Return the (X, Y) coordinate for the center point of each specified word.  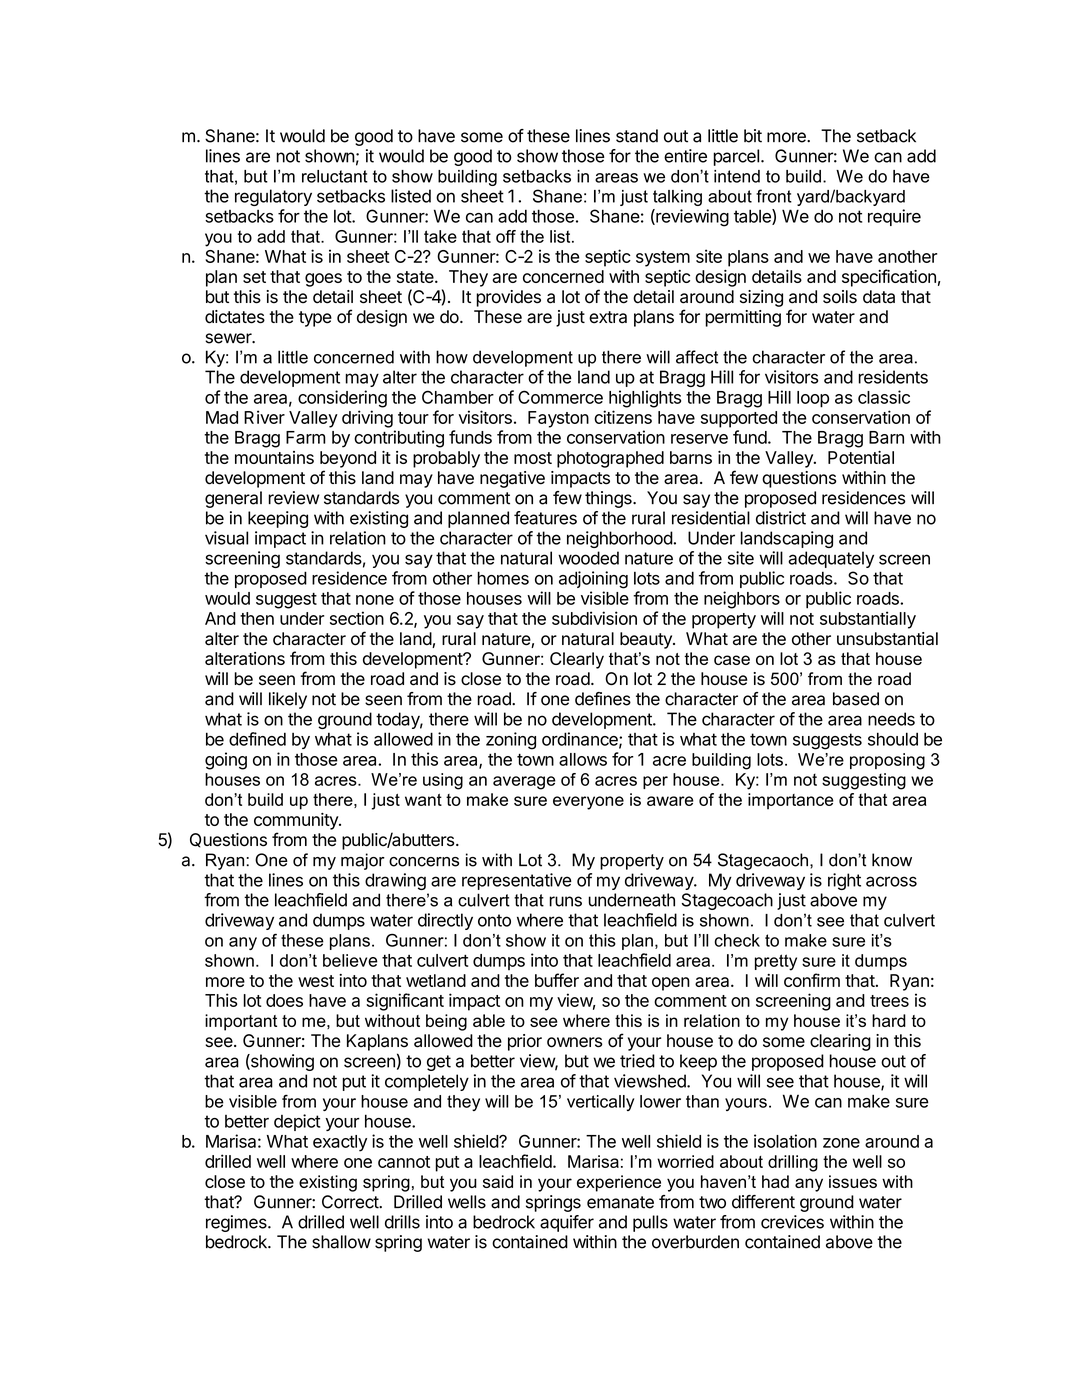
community (297, 821)
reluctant (335, 176)
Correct (351, 1202)
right (844, 881)
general (233, 499)
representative (517, 881)
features (545, 518)
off (506, 236)
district (781, 518)
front (774, 196)
